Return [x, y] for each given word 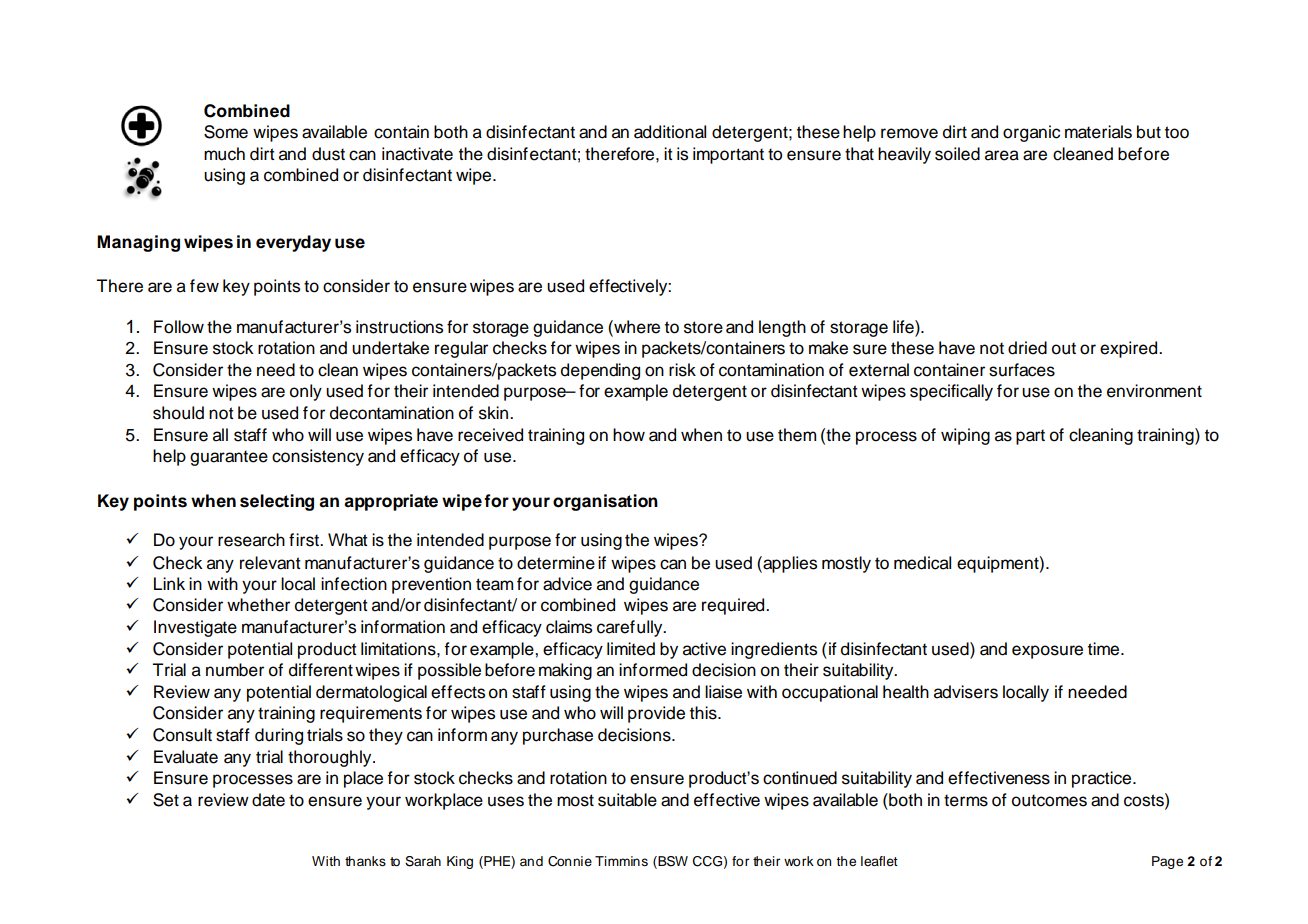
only [306, 392]
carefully [631, 628]
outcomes [1049, 800]
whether [258, 605]
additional [670, 132]
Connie [570, 861]
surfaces [1022, 370]
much [224, 154]
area [1002, 155]
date [268, 800]
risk [682, 370]
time [1105, 649]
